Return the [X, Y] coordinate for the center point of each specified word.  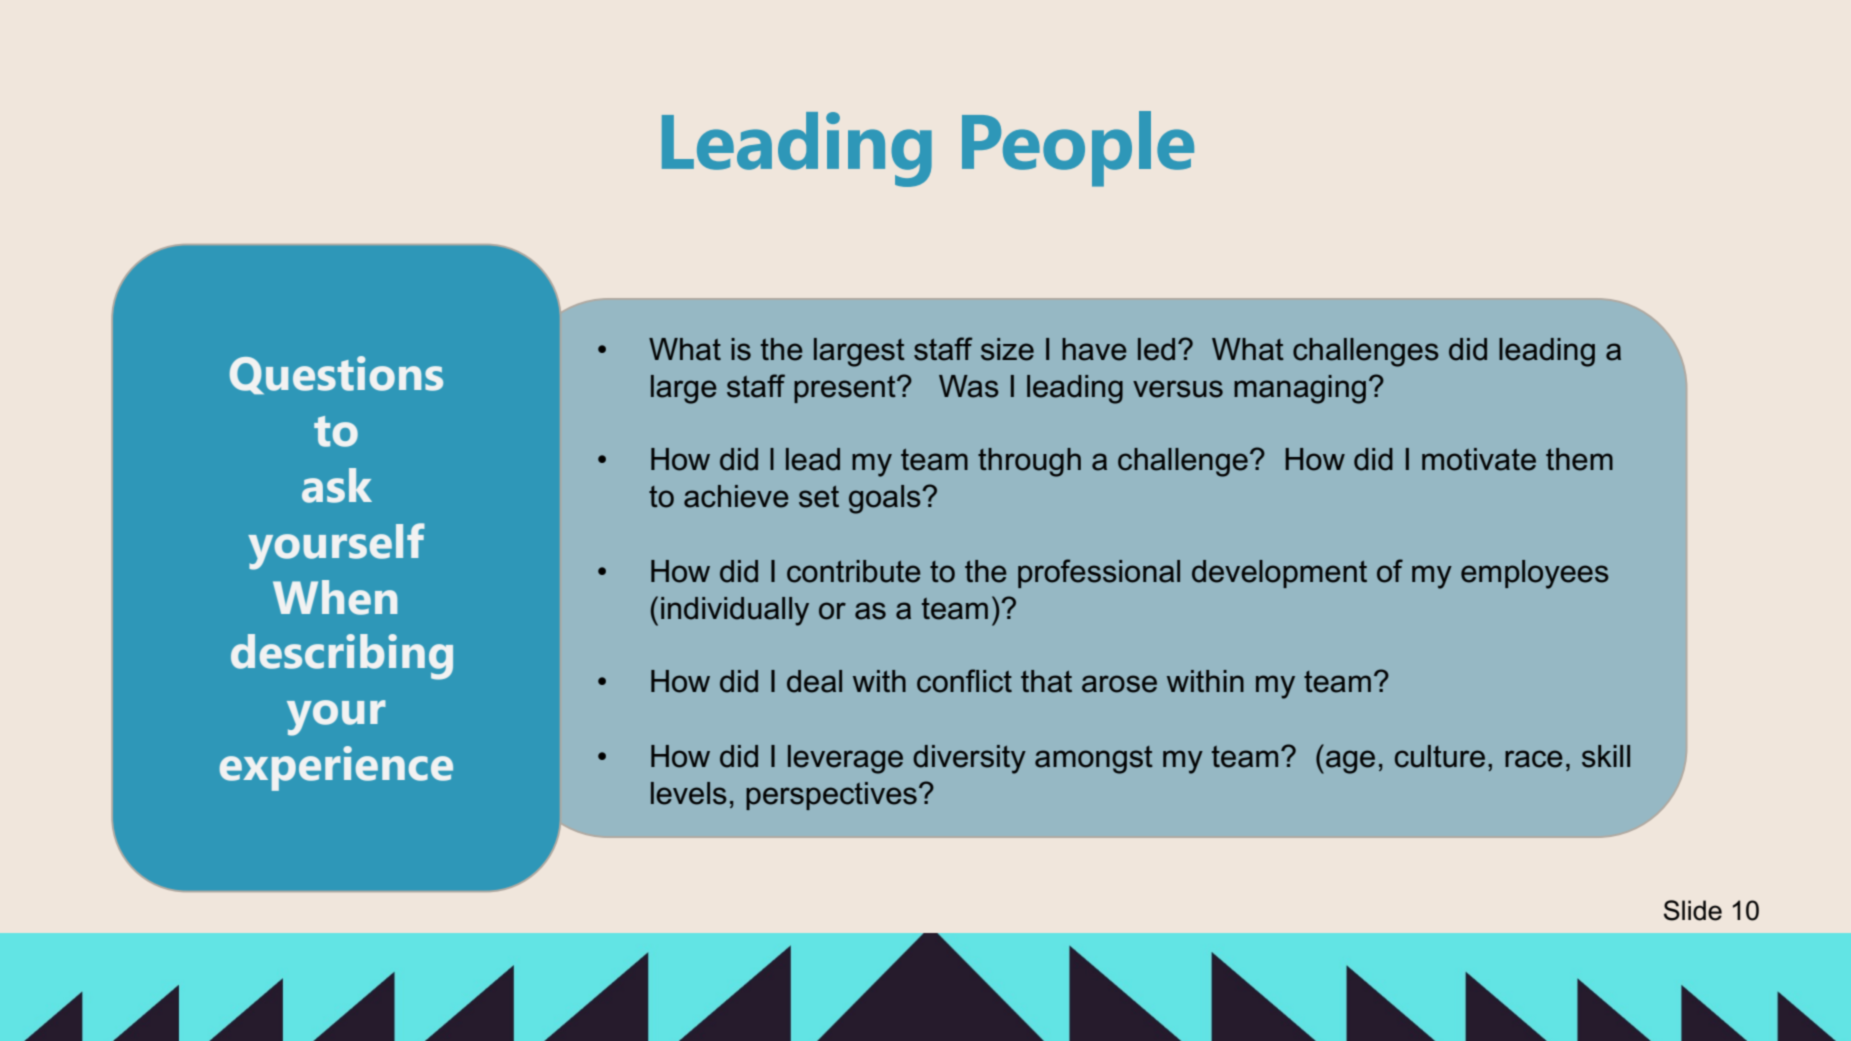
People [1078, 149]
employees [1535, 574]
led [1156, 349]
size [1007, 349]
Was [969, 386]
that [1046, 681]
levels [689, 793]
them [1579, 459]
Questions [336, 375]
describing [342, 657]
